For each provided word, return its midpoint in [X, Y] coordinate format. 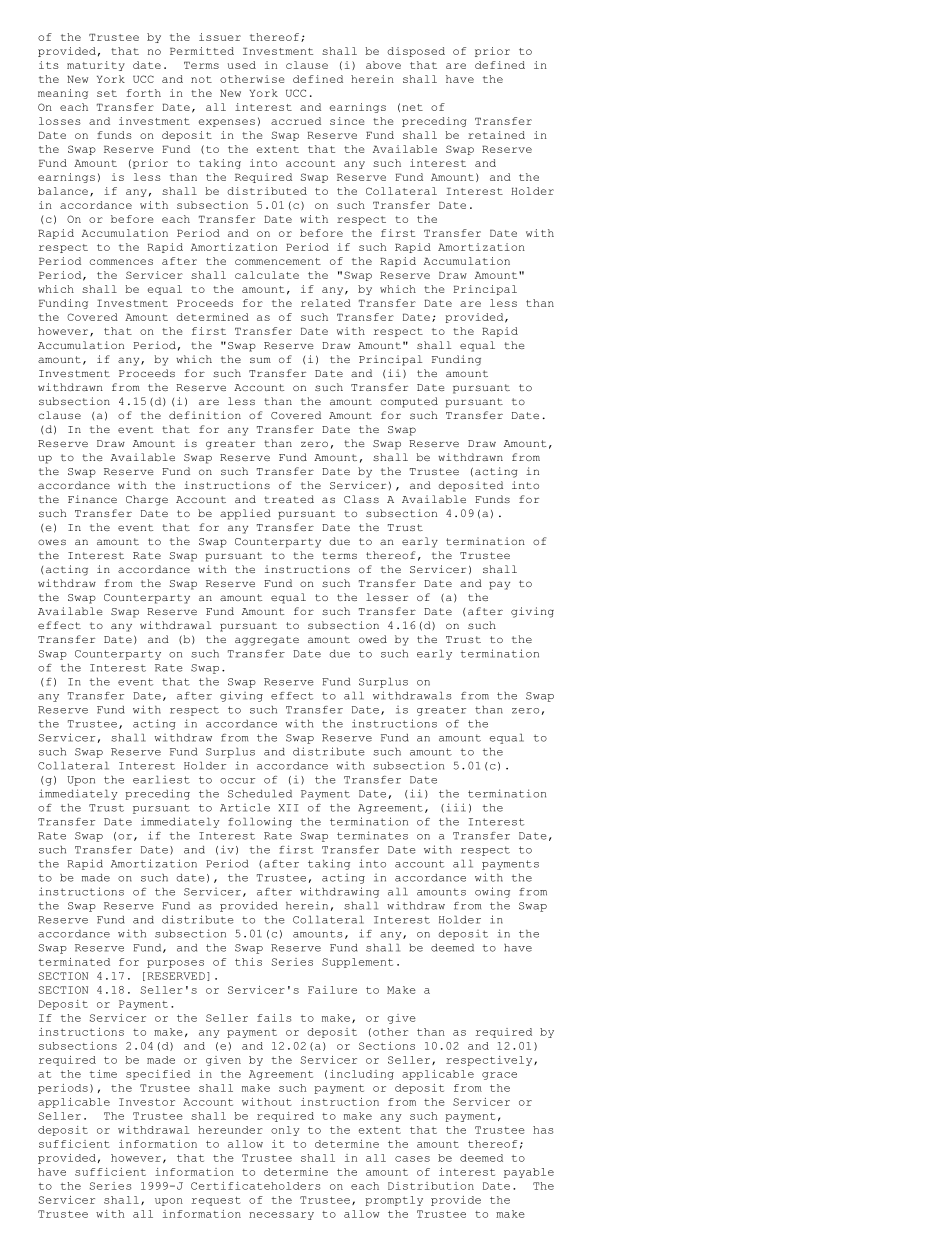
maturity [96, 66]
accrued [296, 121]
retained [496, 135]
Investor [147, 1102]
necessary [281, 1216]
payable [529, 1173]
